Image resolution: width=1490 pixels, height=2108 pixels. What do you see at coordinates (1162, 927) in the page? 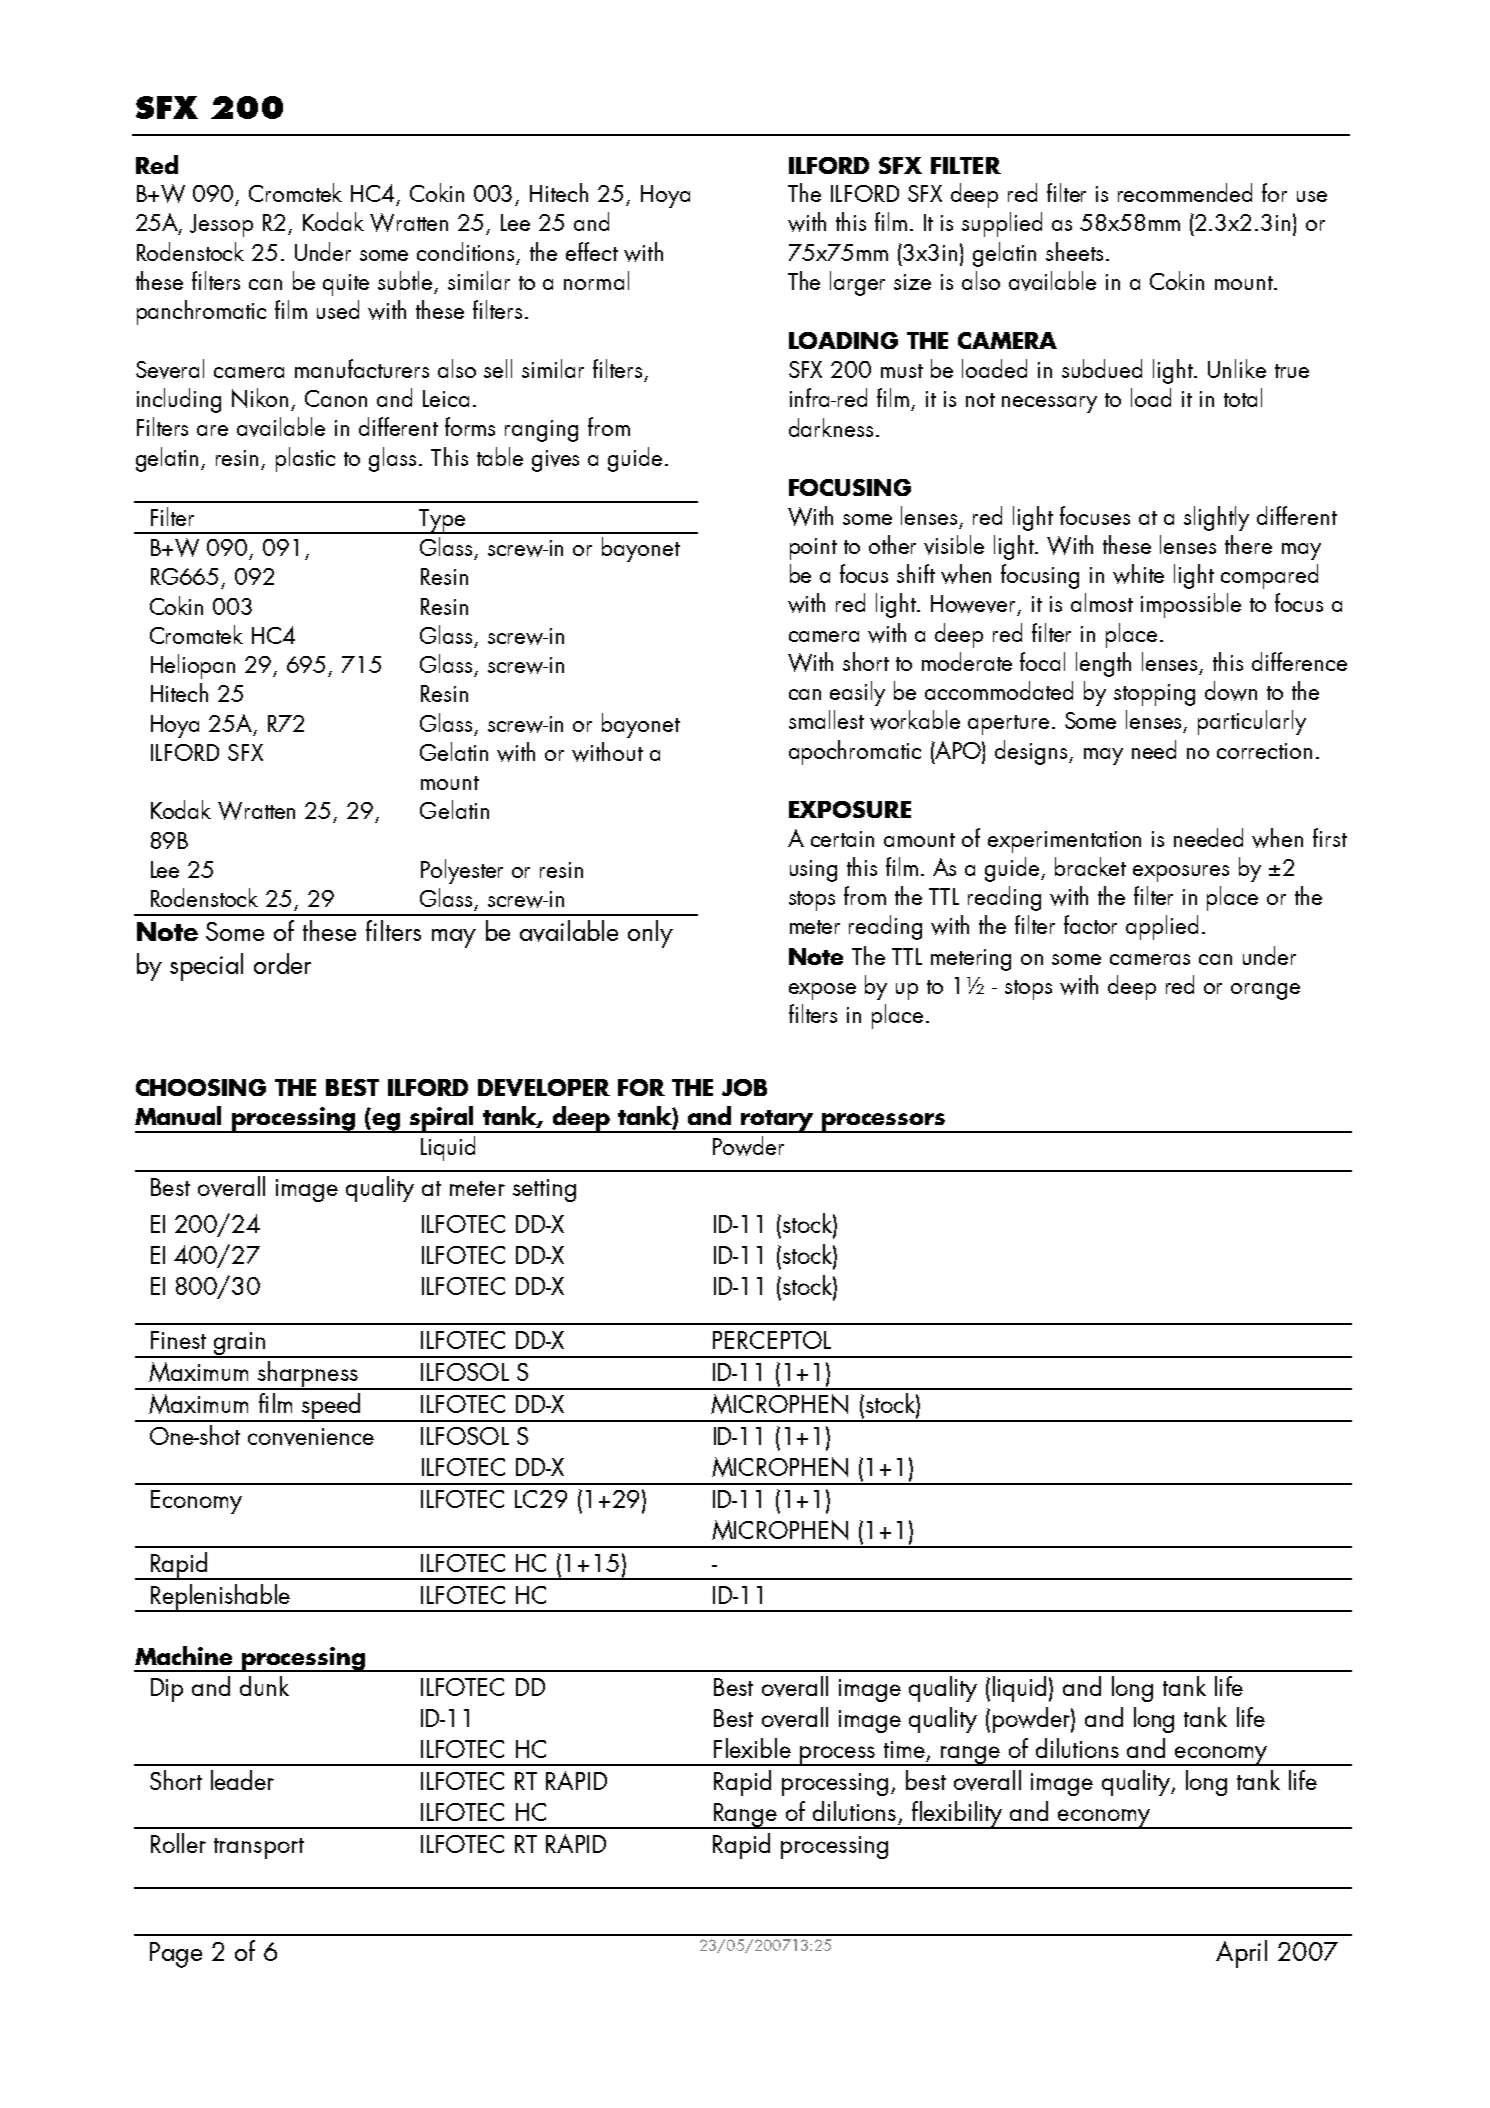
I see `applied` at bounding box center [1162, 927].
